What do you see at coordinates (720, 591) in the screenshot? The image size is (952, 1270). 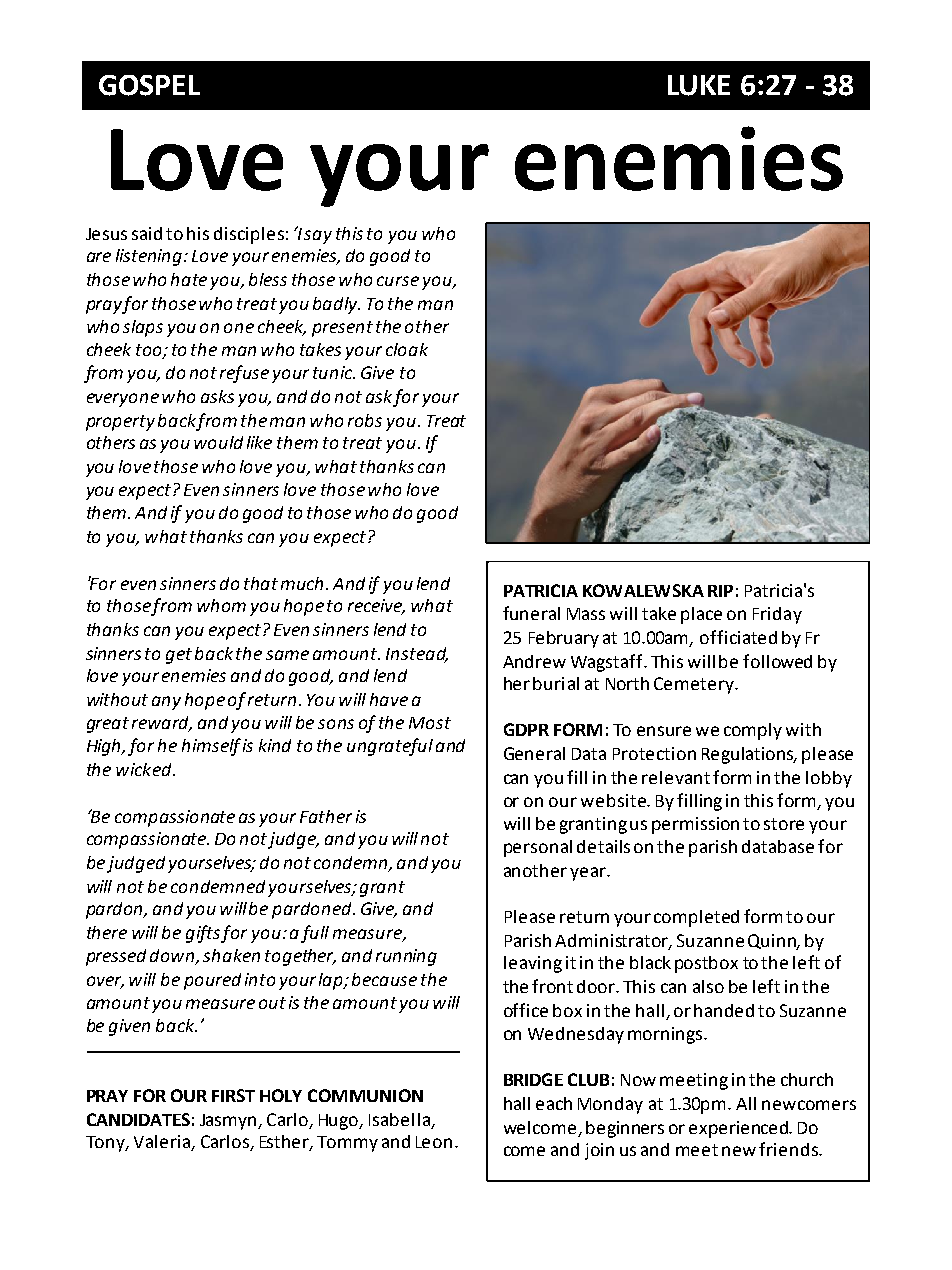 I see `RIP` at bounding box center [720, 591].
